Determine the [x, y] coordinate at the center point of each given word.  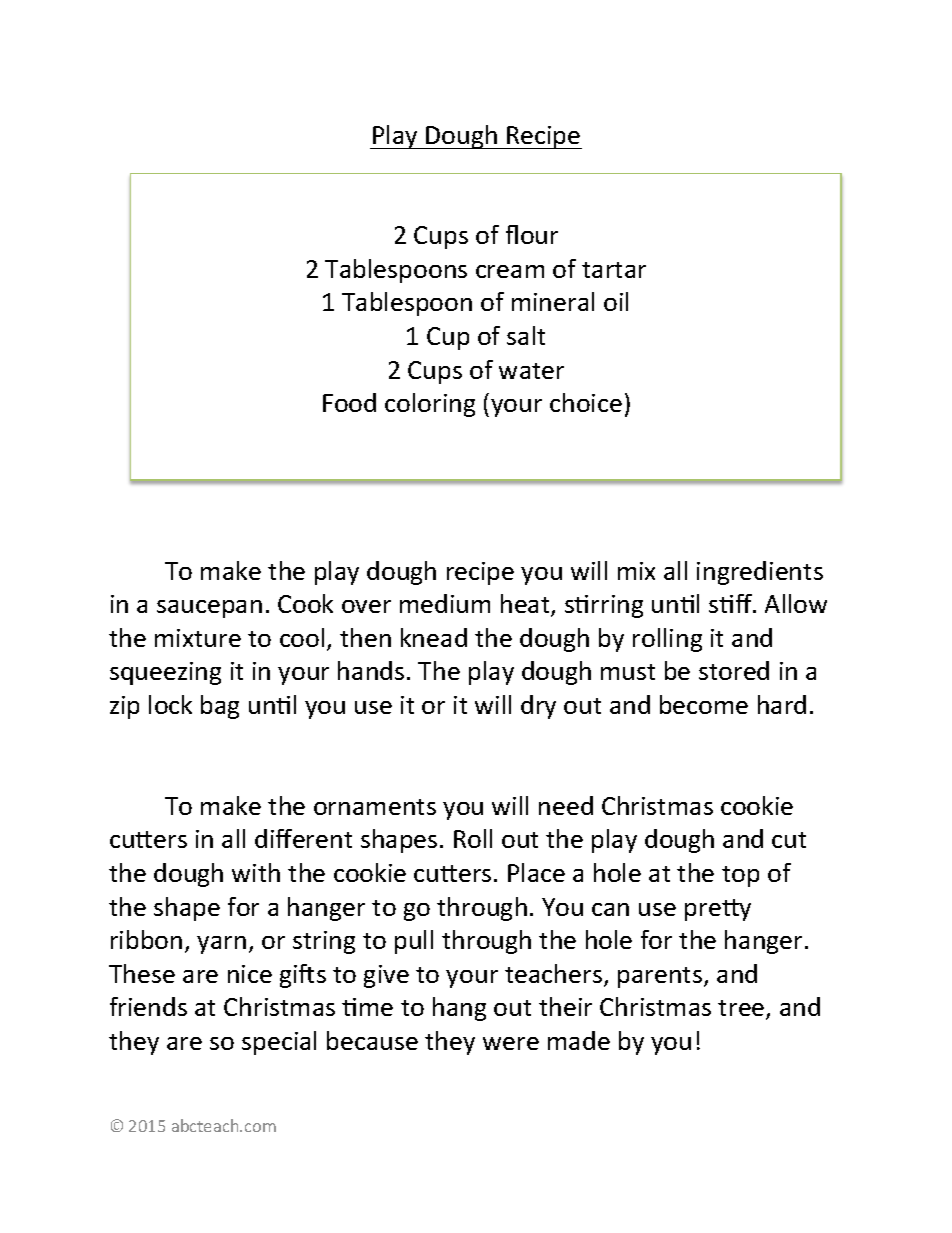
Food [349, 402]
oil [616, 301]
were [511, 1043]
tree [742, 1009]
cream [510, 271]
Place [536, 872]
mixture [198, 638]
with [256, 872]
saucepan [209, 609]
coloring [430, 405]
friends [148, 1006]
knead [434, 637]
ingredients [760, 573]
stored [734, 670]
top [740, 876]
